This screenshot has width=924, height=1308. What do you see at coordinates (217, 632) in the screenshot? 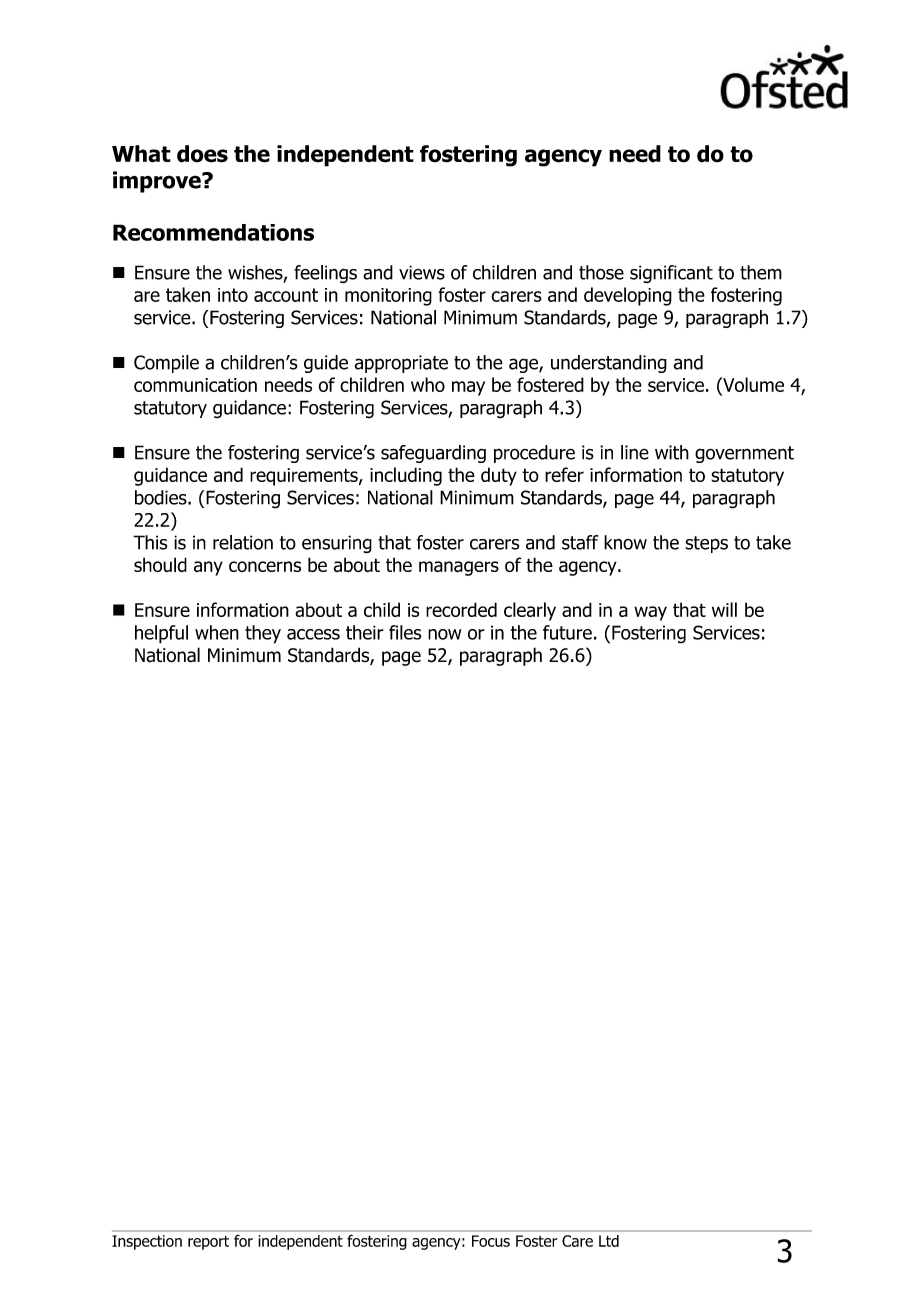
I see `when` at bounding box center [217, 632].
